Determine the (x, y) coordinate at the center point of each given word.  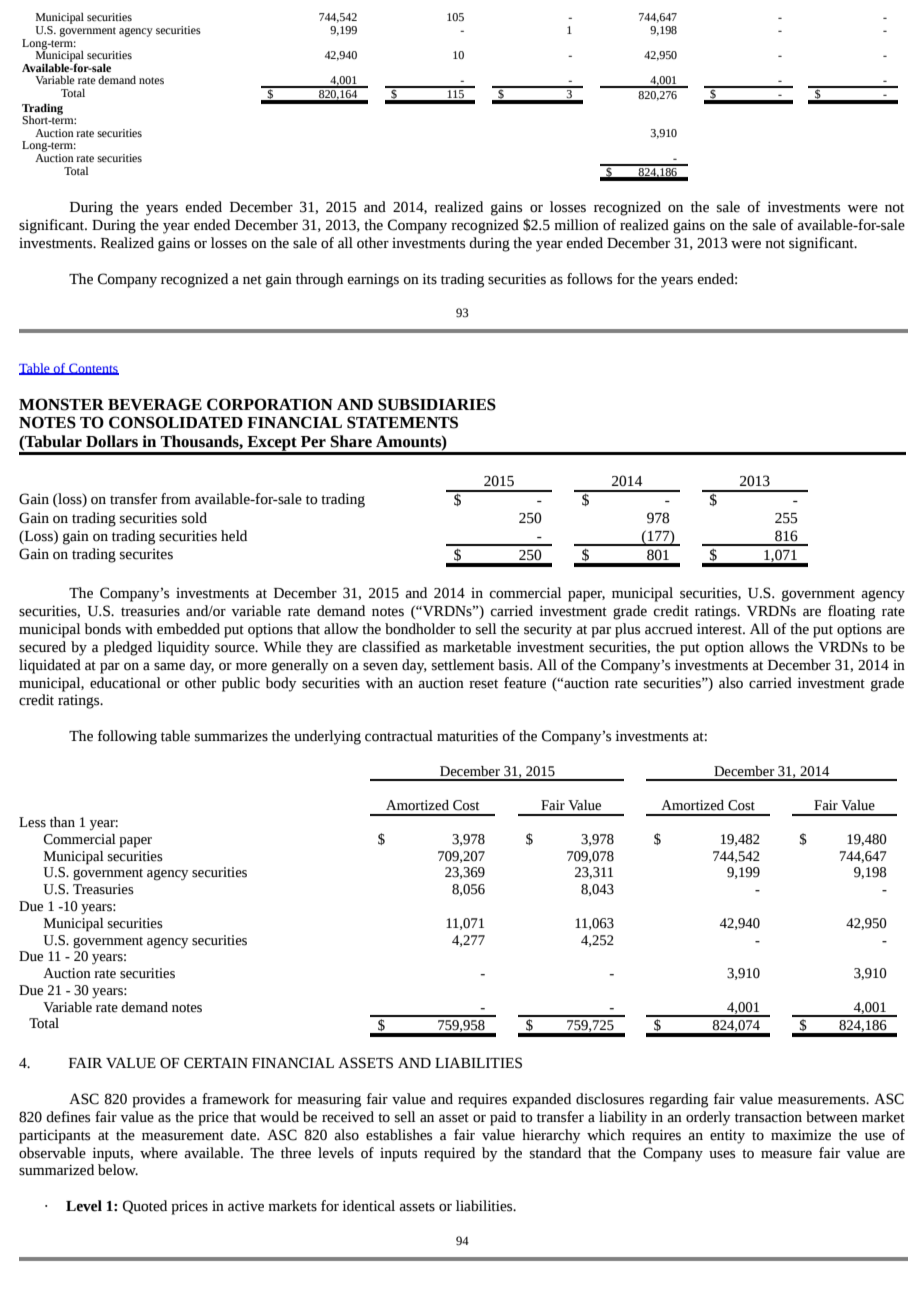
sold (194, 518)
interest (720, 629)
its (429, 279)
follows (589, 279)
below (118, 1170)
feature (525, 683)
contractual (399, 736)
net (252, 280)
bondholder (420, 629)
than (62, 822)
